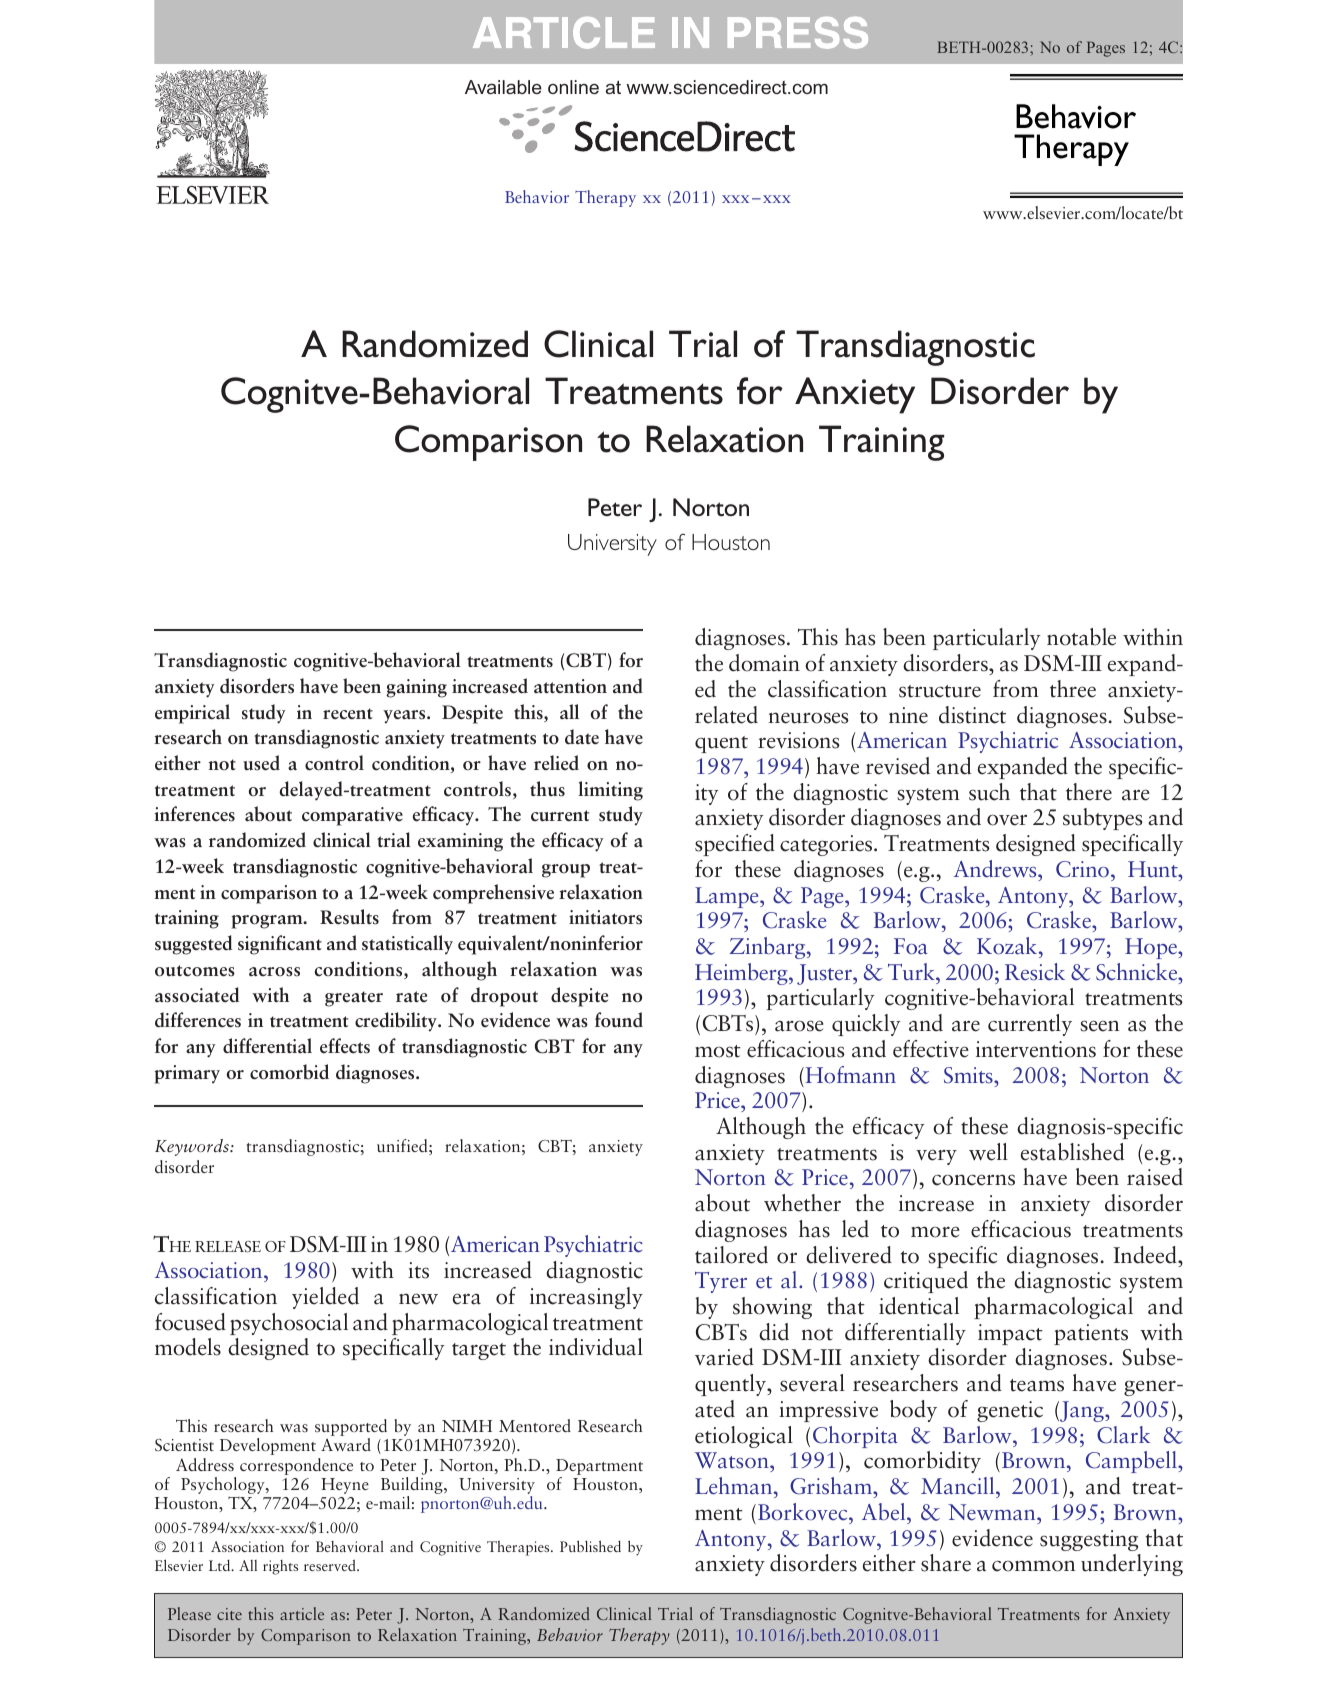 The width and height of the page is (1317, 1704). I want to click on notable, so click(1081, 637).
